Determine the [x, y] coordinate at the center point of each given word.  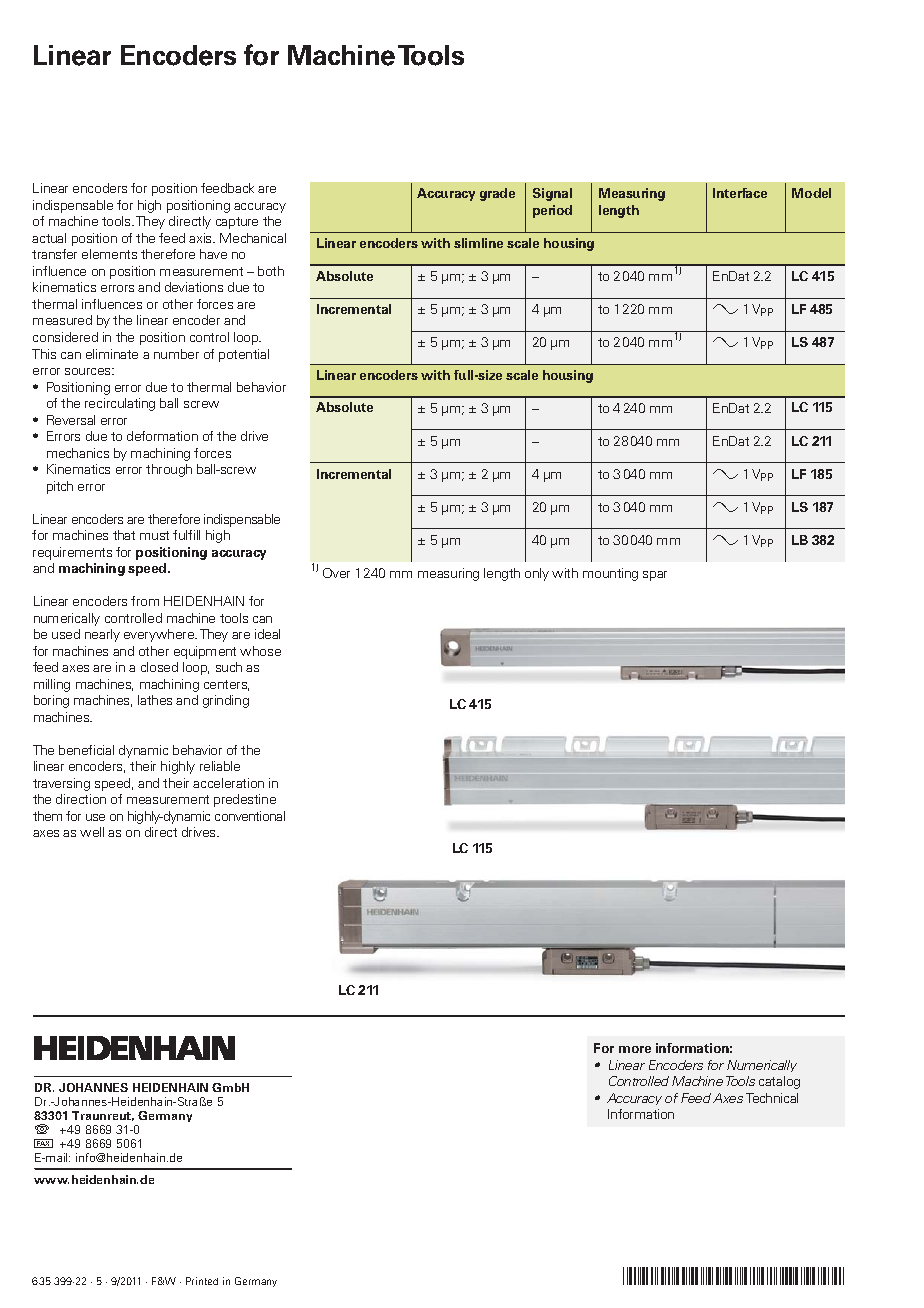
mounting [610, 574]
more [635, 1049]
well [92, 832]
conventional [250, 816]
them [47, 816]
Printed [202, 1281]
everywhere [160, 635]
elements [109, 254]
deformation [162, 436]
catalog [779, 1082]
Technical [772, 1098]
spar [655, 576]
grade [497, 194]
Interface [740, 193]
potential [244, 355]
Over [336, 573]
